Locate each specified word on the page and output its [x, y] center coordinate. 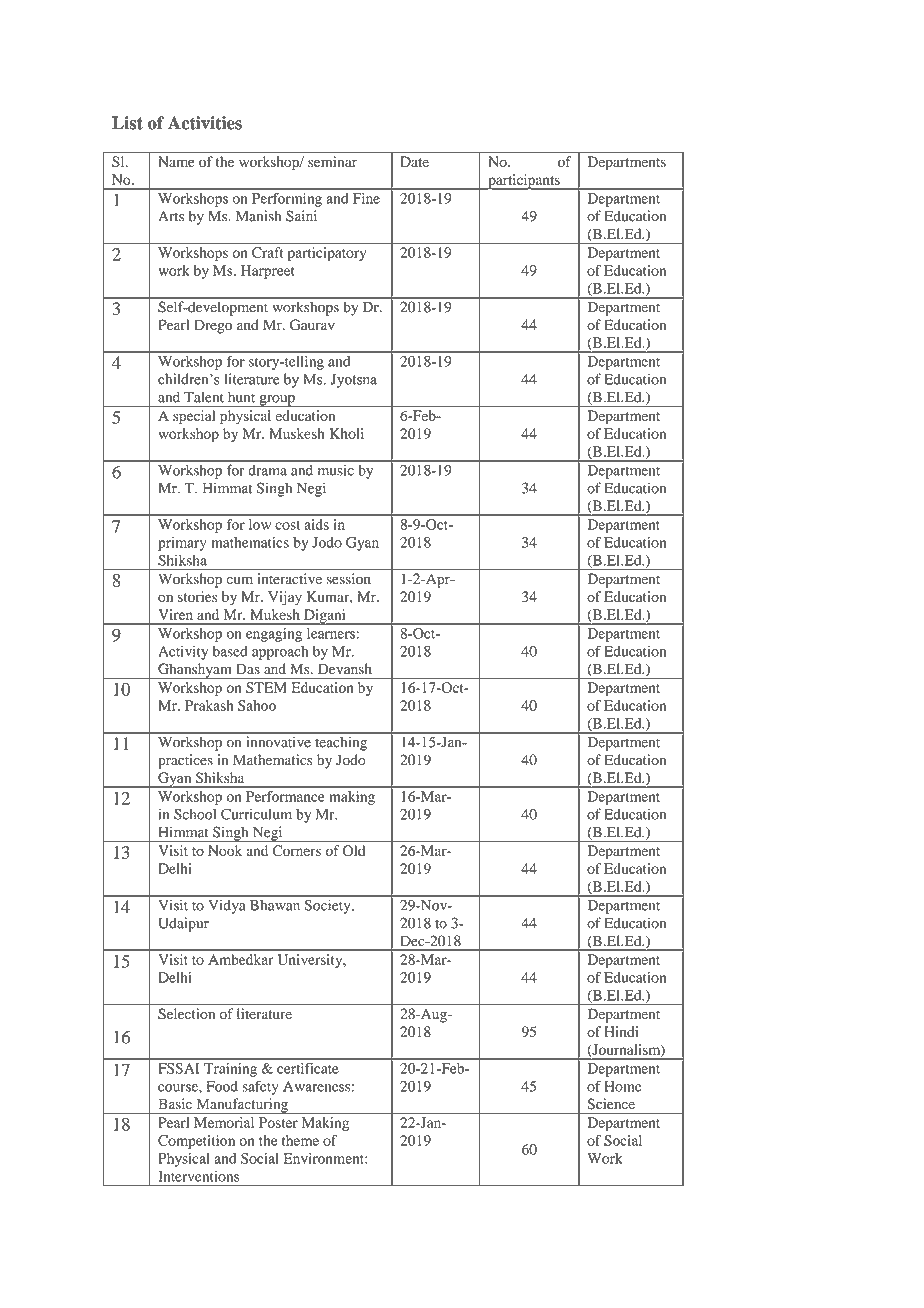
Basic [175, 1103]
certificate [307, 1068]
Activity [183, 653]
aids [316, 524]
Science [611, 1104]
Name [176, 161]
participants [524, 182]
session [349, 578]
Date [415, 161]
